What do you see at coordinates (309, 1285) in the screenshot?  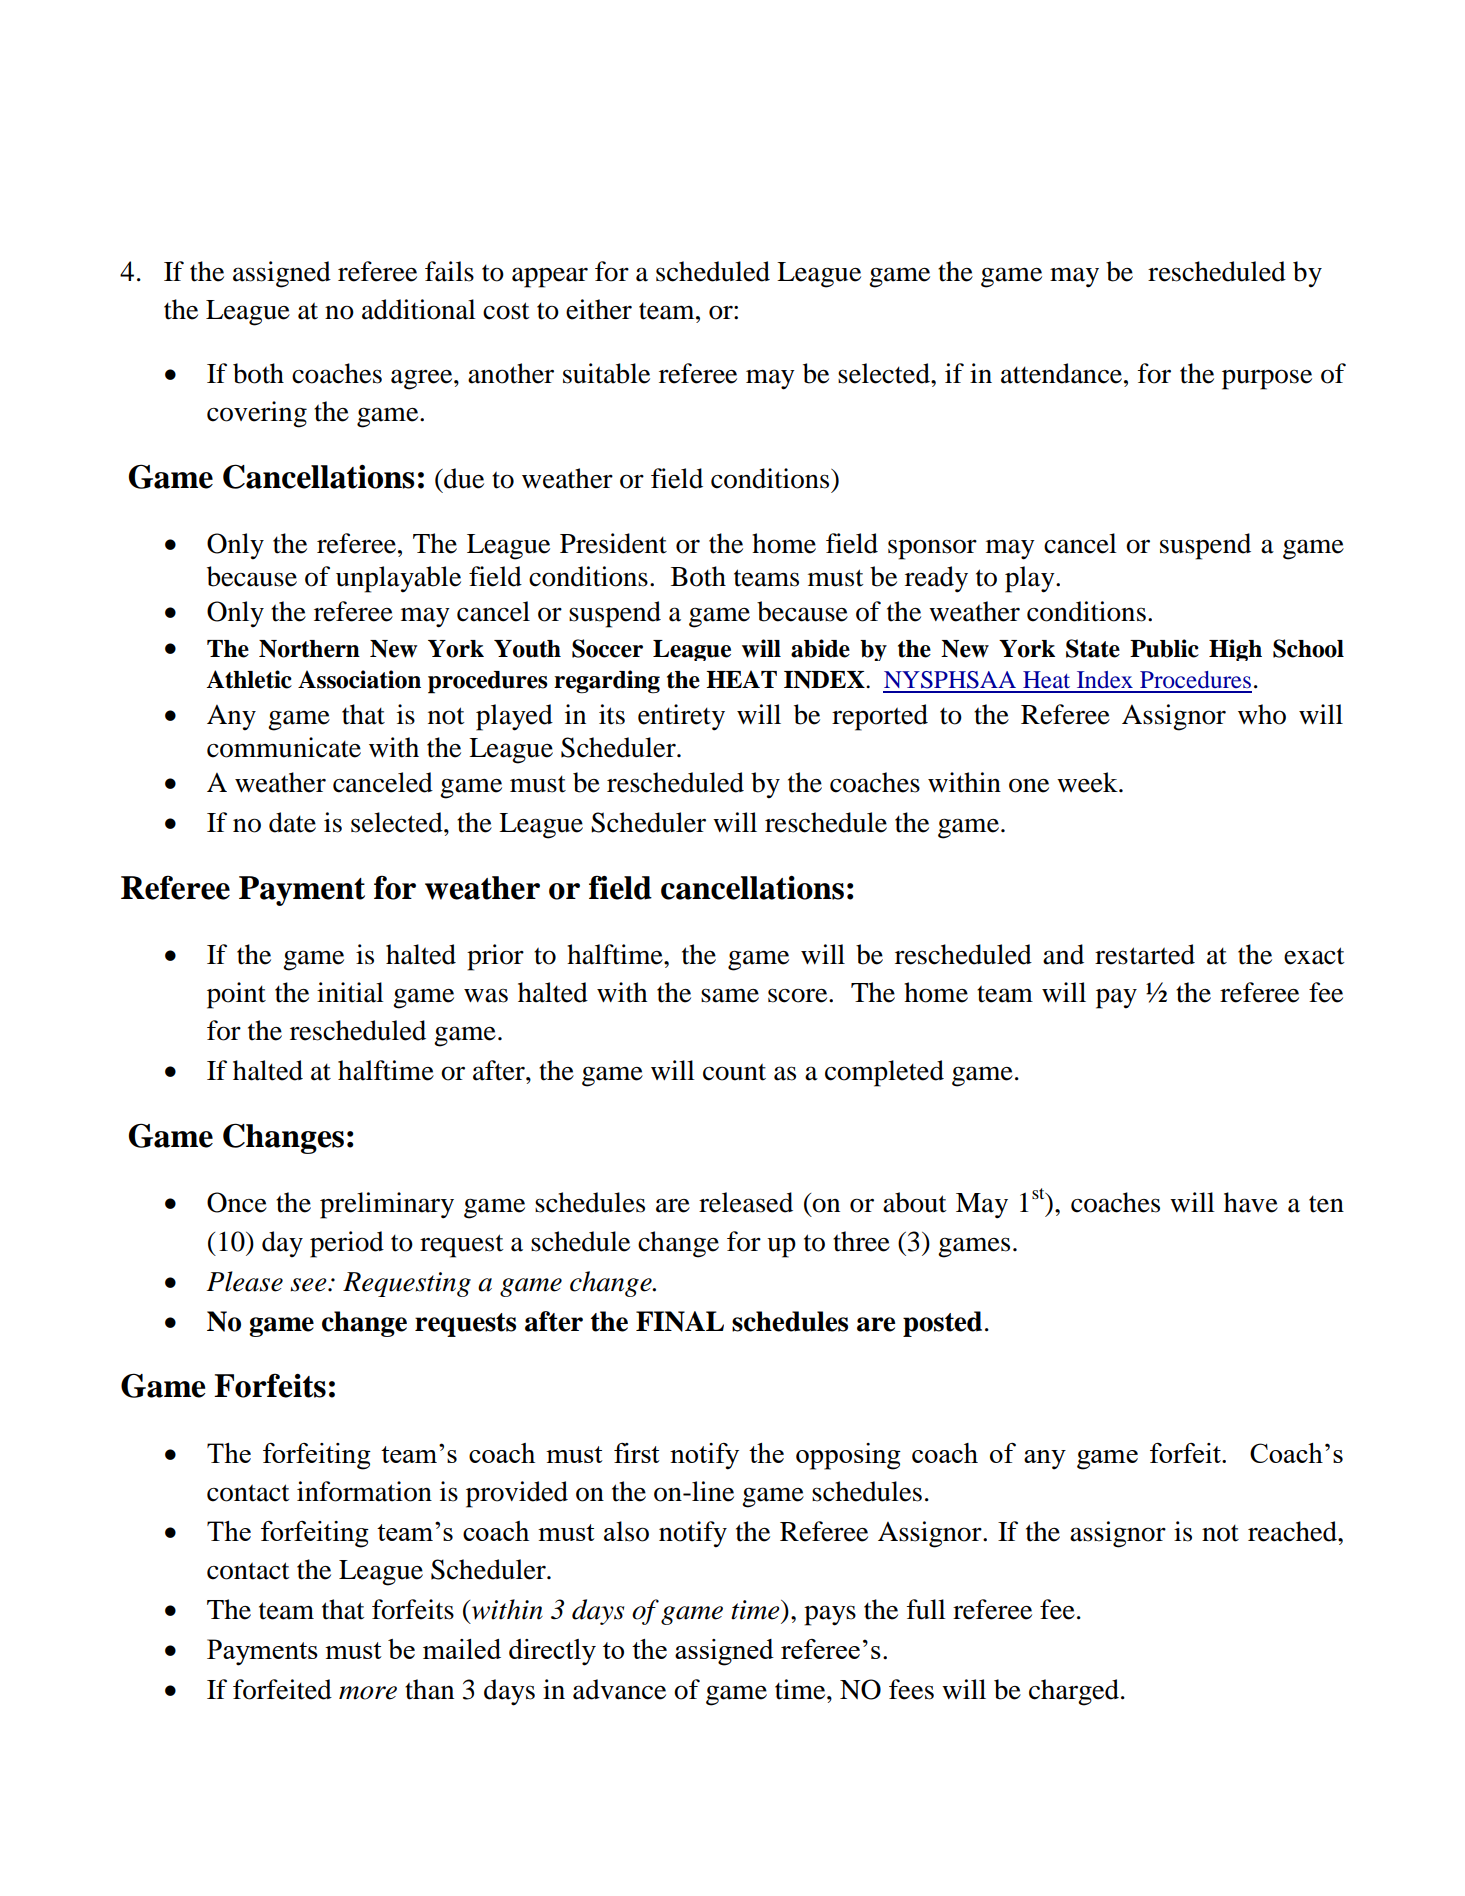 I see `see` at bounding box center [309, 1285].
